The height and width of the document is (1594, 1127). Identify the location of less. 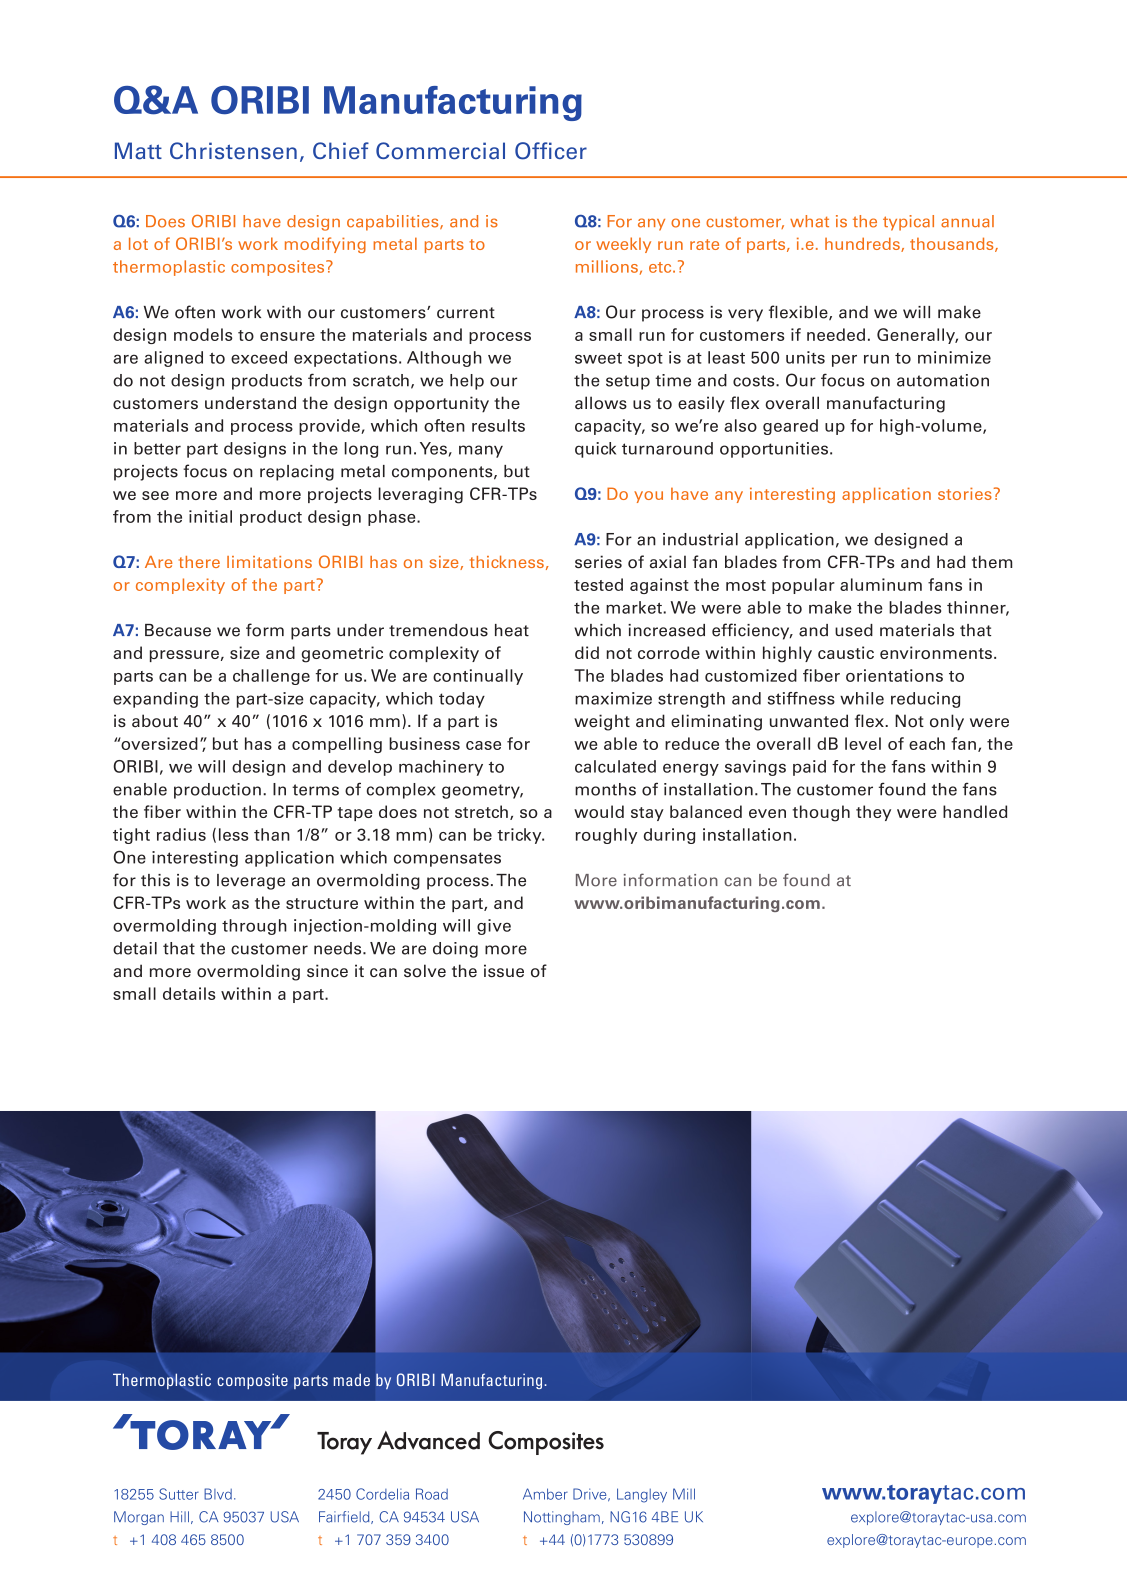
(233, 834).
